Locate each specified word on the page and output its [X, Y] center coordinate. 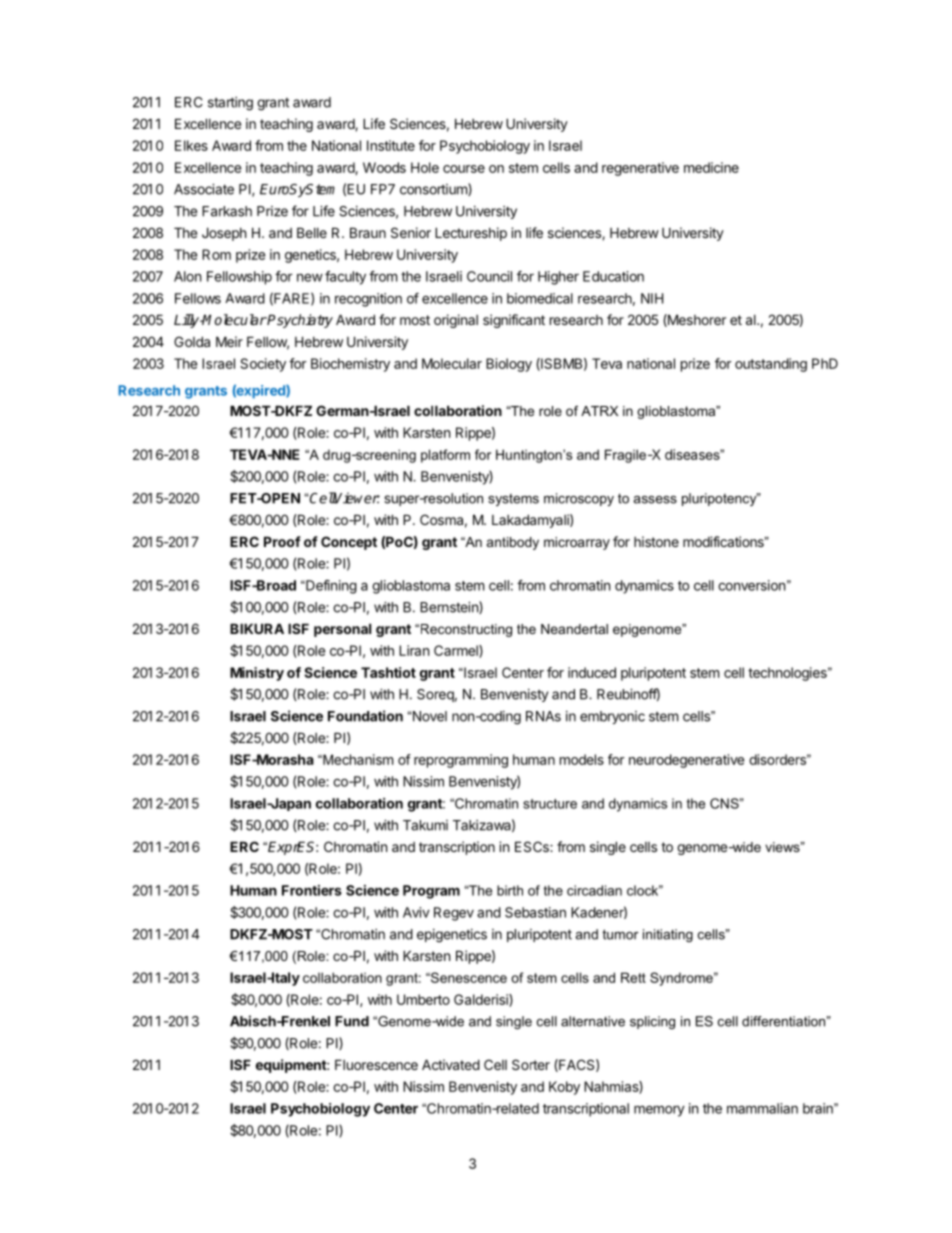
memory [659, 1111]
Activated [451, 1064]
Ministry [257, 674]
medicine [711, 167]
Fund [352, 1021]
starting [230, 104]
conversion [751, 585]
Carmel [457, 651]
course [464, 169]
